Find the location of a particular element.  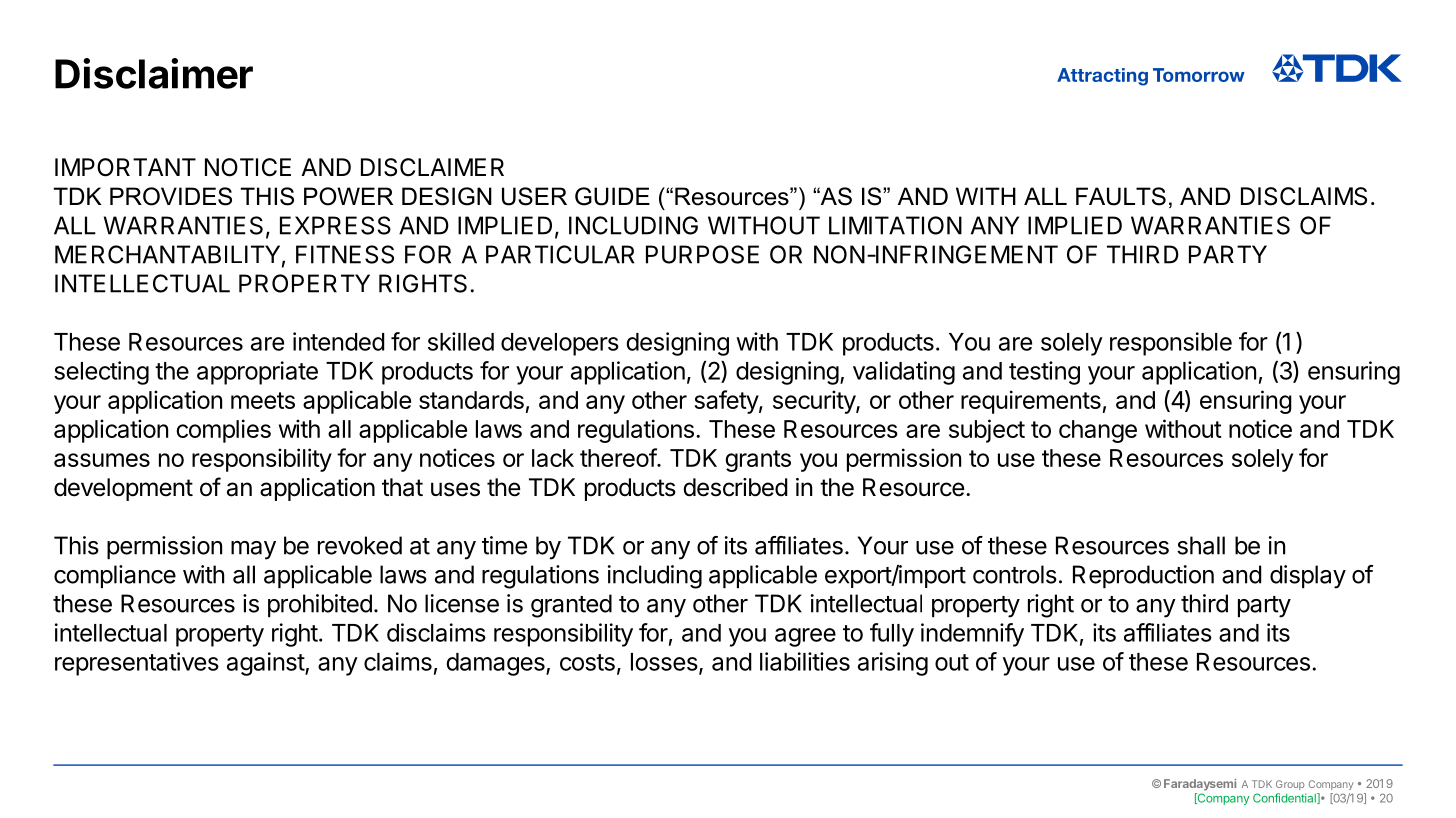

development is located at coordinates (123, 489).
